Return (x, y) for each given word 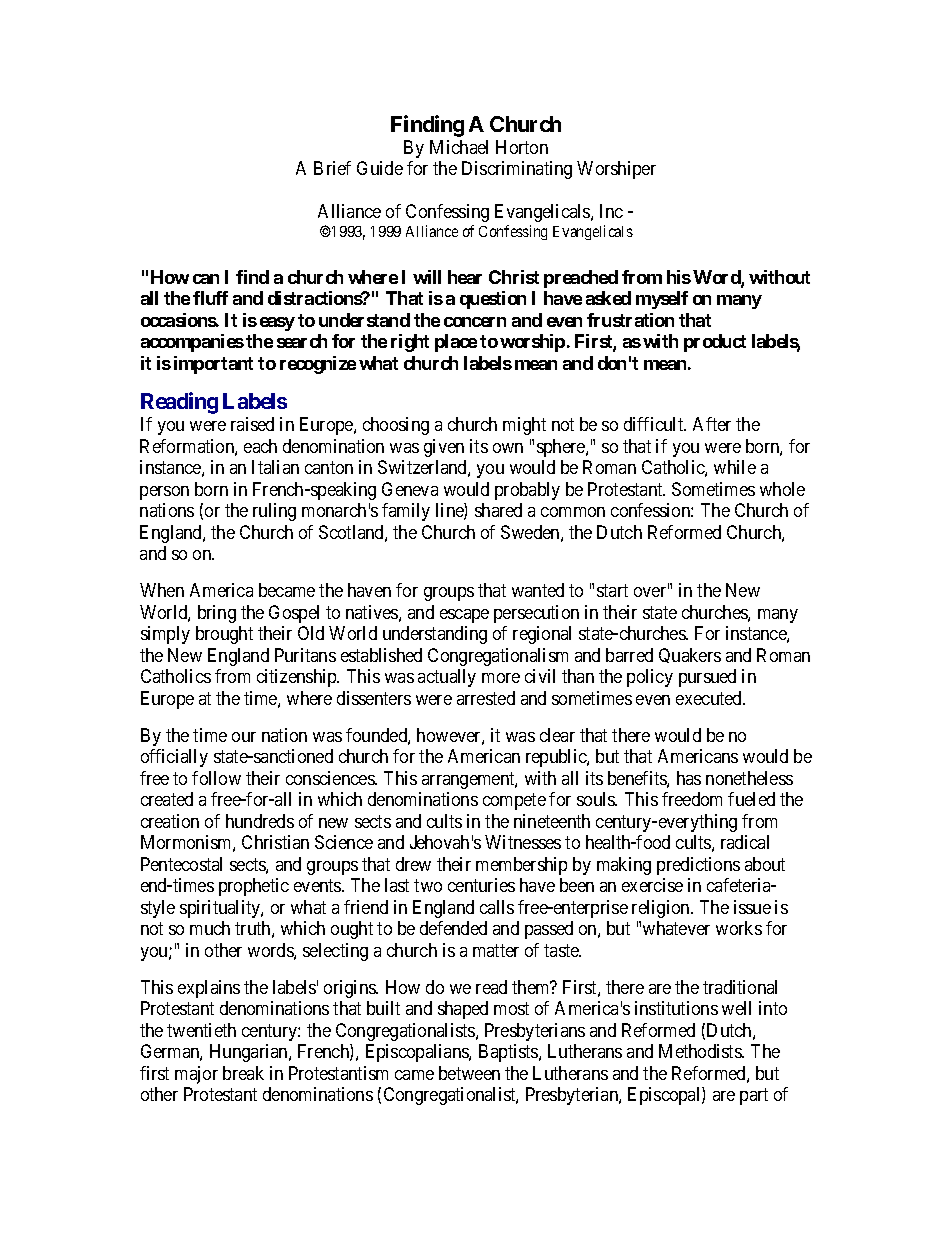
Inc (611, 211)
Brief (332, 168)
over (651, 592)
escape (464, 616)
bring (217, 614)
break (243, 1073)
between (469, 1073)
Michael (459, 147)
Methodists (701, 1051)
